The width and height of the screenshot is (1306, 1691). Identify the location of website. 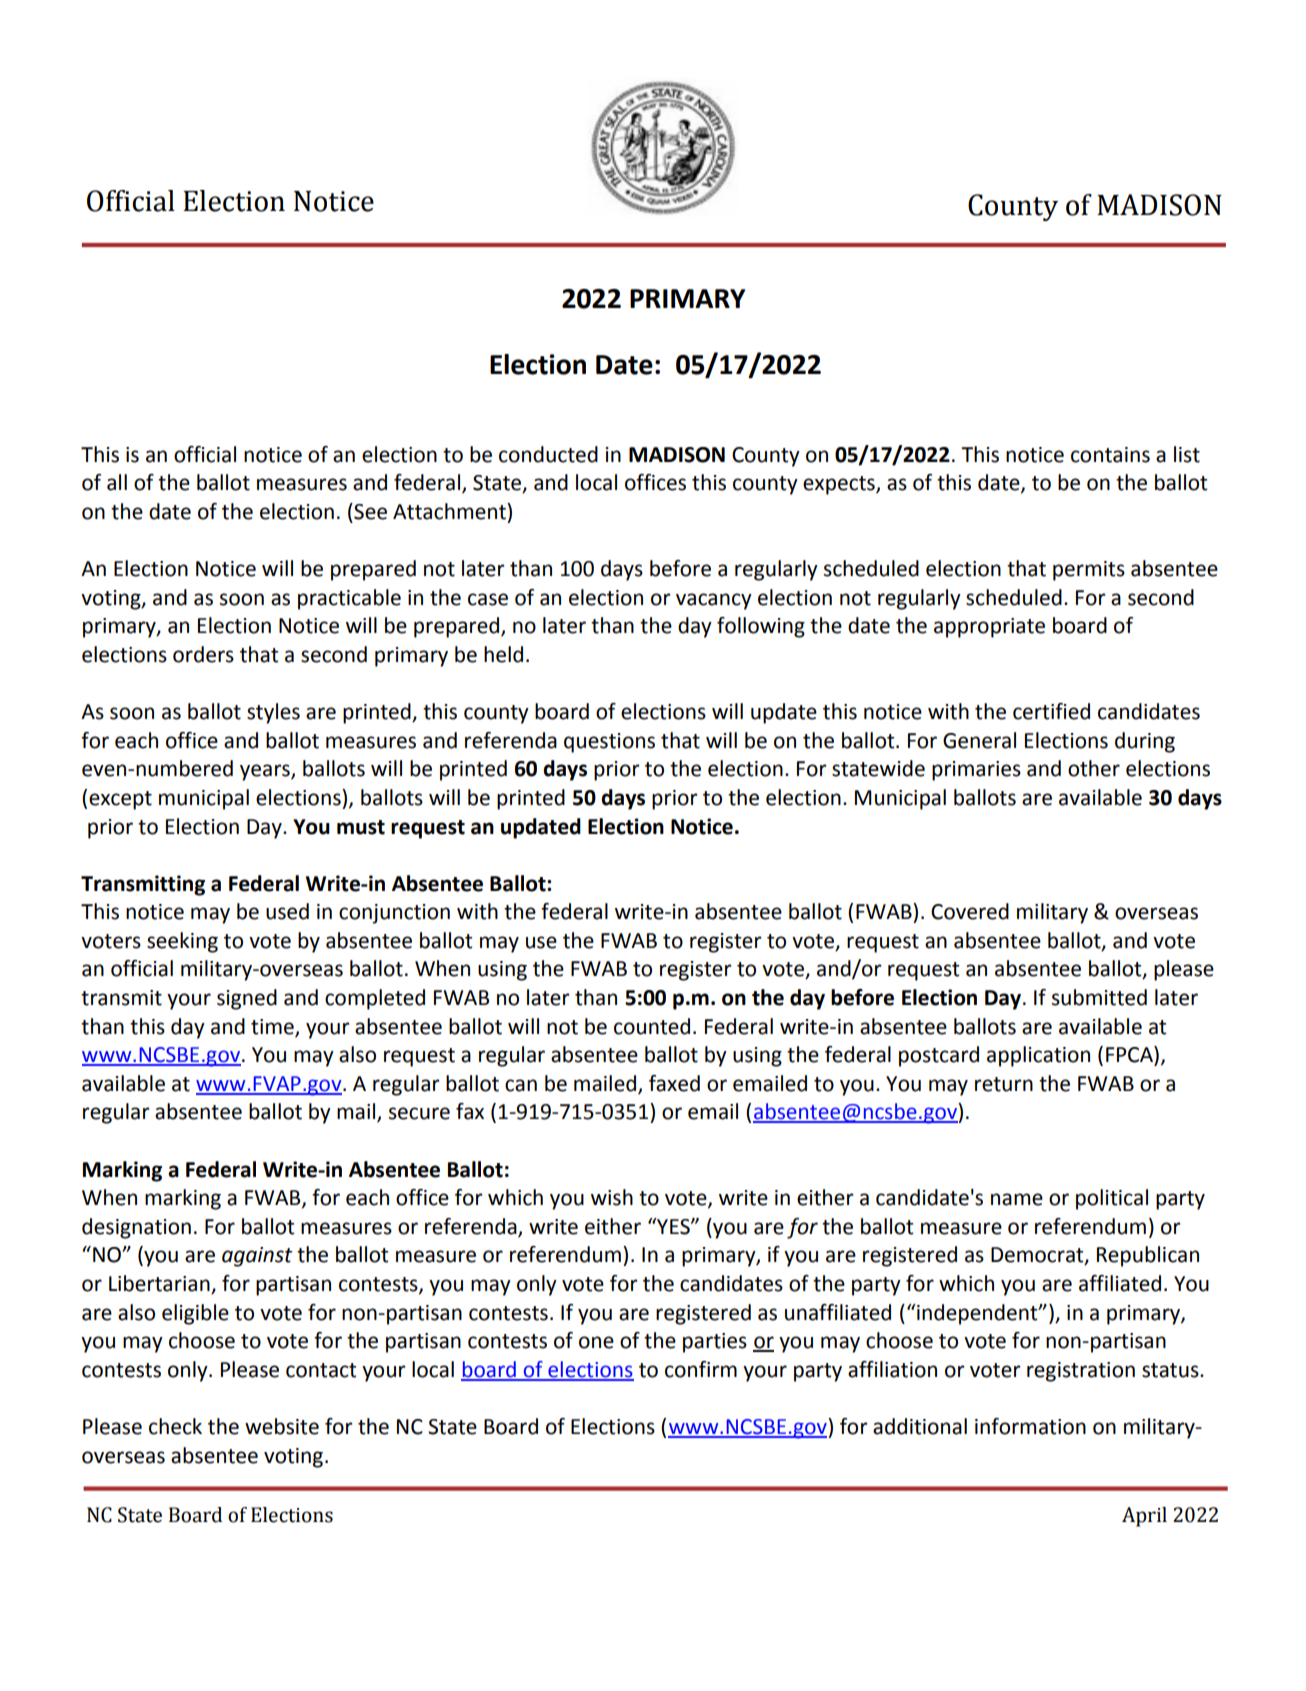
(282, 1426).
